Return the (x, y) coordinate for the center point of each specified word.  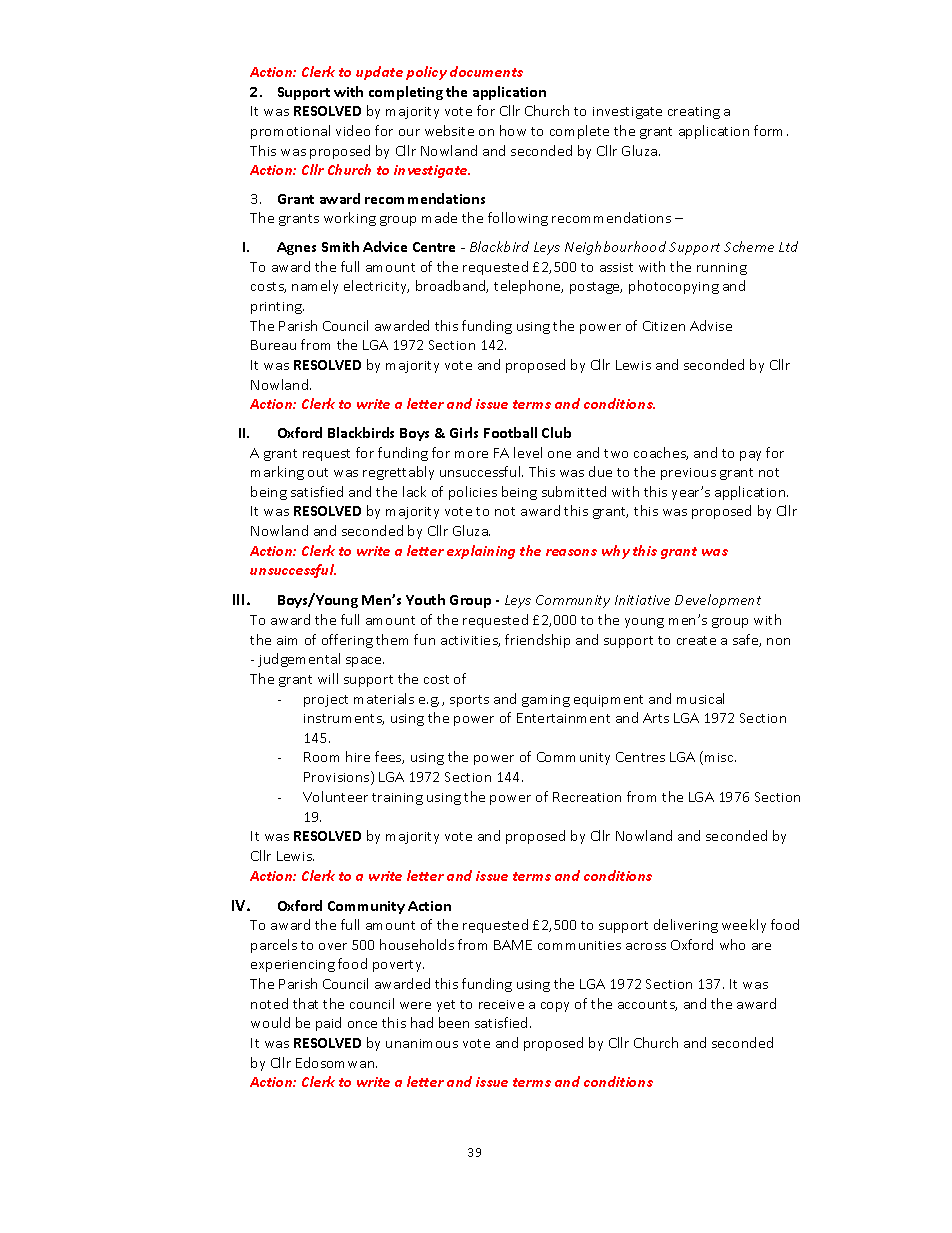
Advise (711, 325)
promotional (290, 132)
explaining (481, 552)
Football (510, 432)
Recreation (587, 797)
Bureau (273, 345)
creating (694, 113)
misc (720, 757)
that (305, 1003)
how (513, 130)
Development (718, 601)
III (238, 599)
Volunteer (335, 796)
